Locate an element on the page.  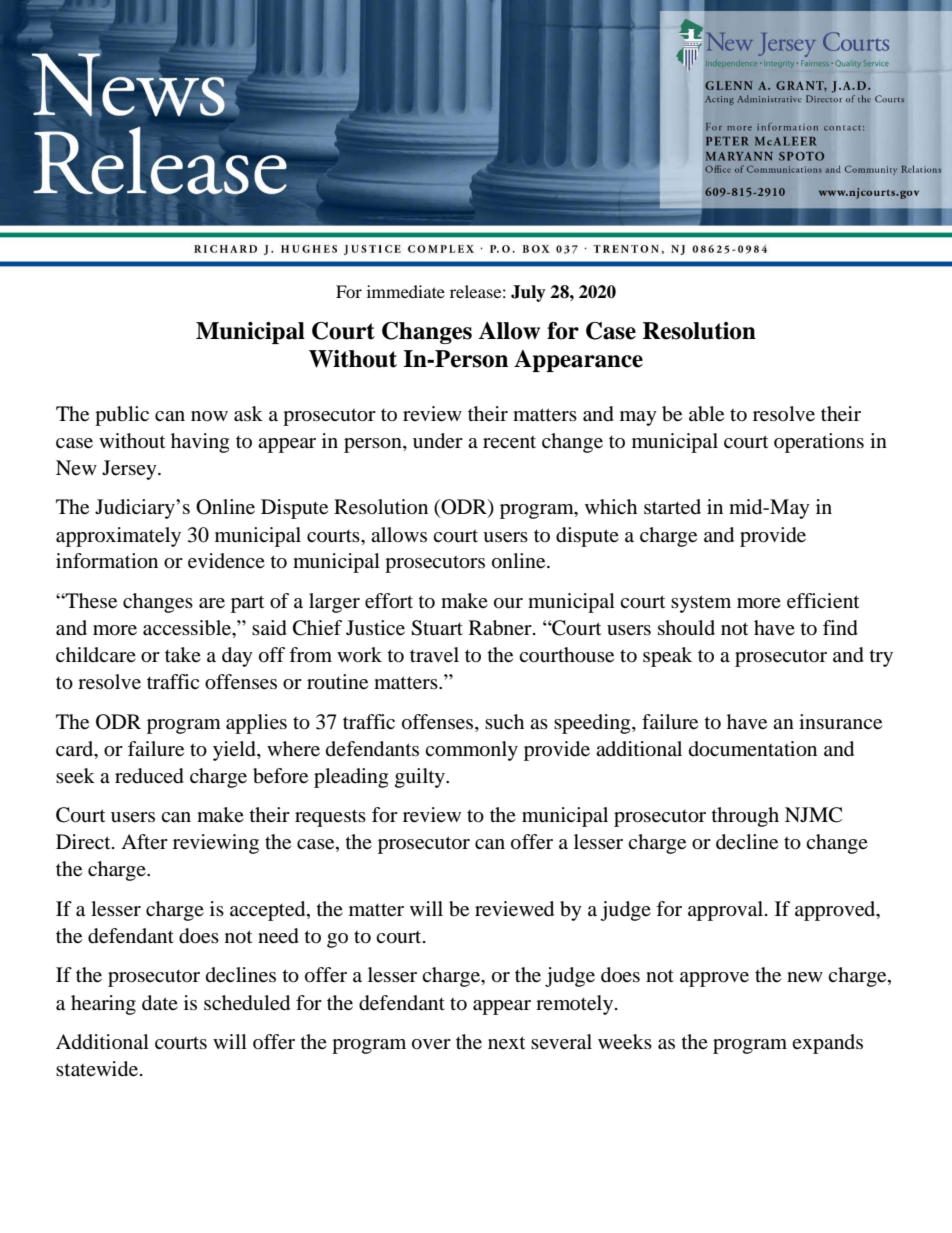
July is located at coordinates (528, 293).
